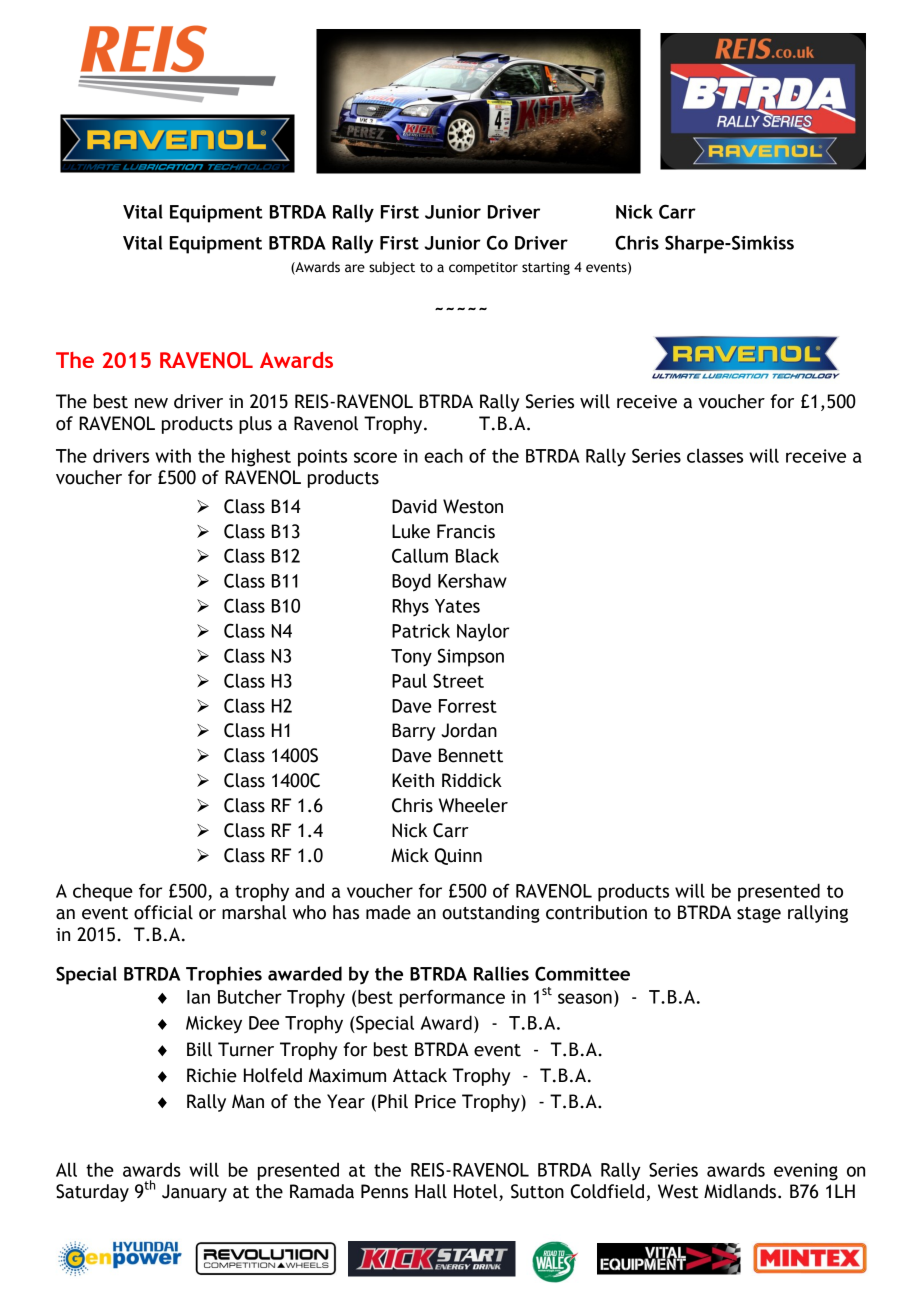 The width and height of the screenshot is (924, 1309). What do you see at coordinates (546, 268) in the screenshot?
I see `starting` at bounding box center [546, 268].
